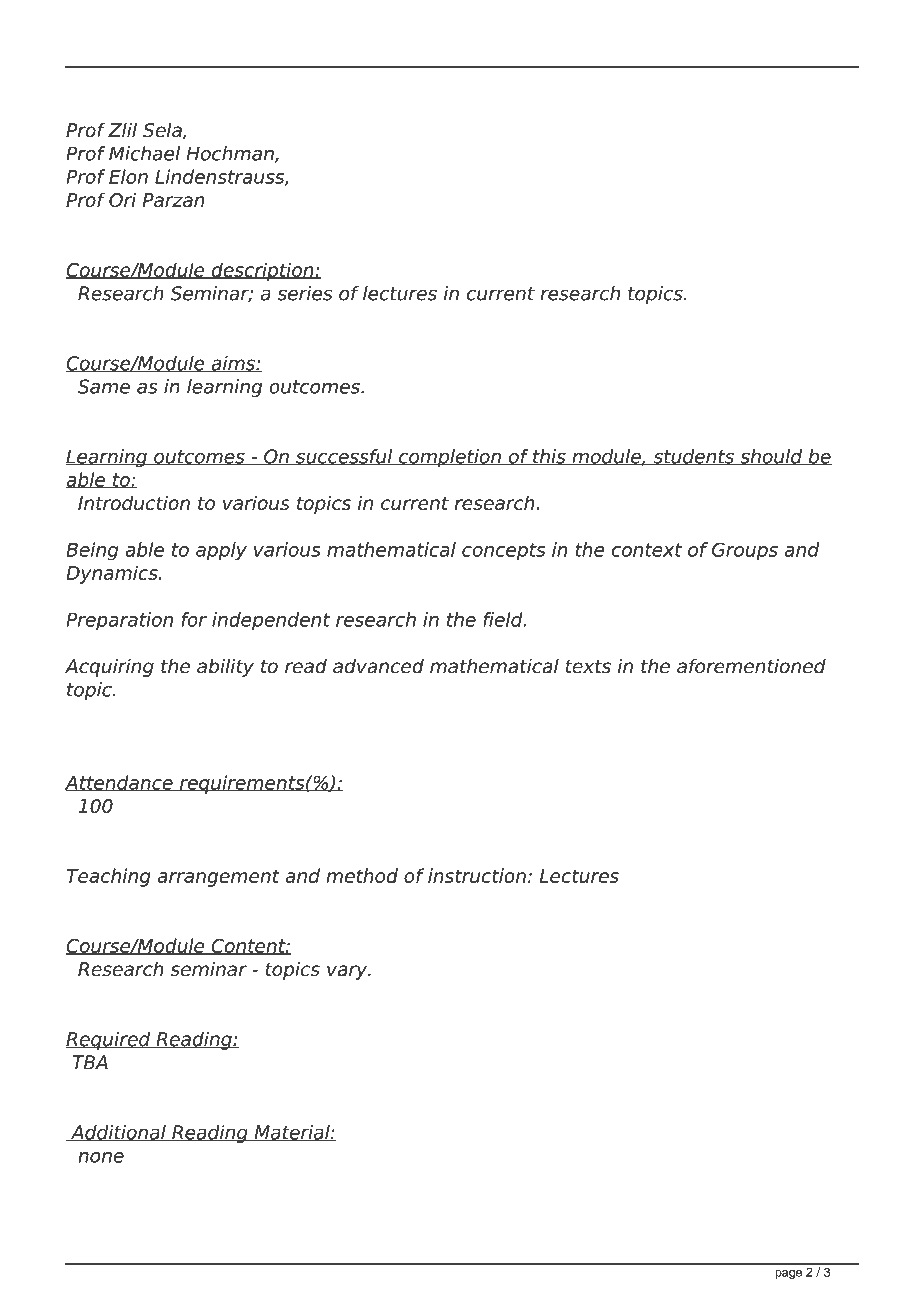 This screenshot has width=924, height=1308. I want to click on aforementioned, so click(751, 666).
